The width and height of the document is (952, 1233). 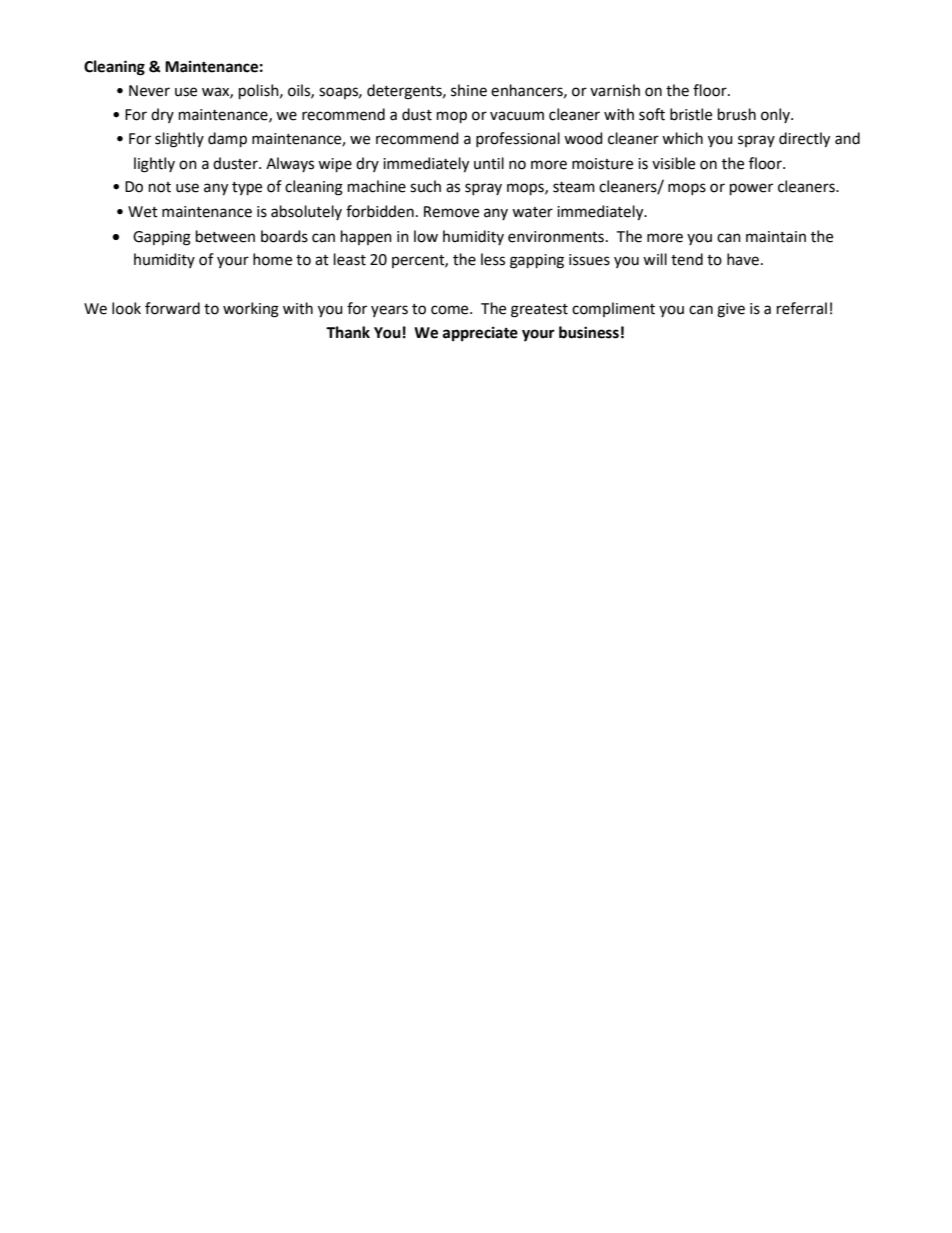 What do you see at coordinates (425, 186) in the document?
I see `such` at bounding box center [425, 186].
